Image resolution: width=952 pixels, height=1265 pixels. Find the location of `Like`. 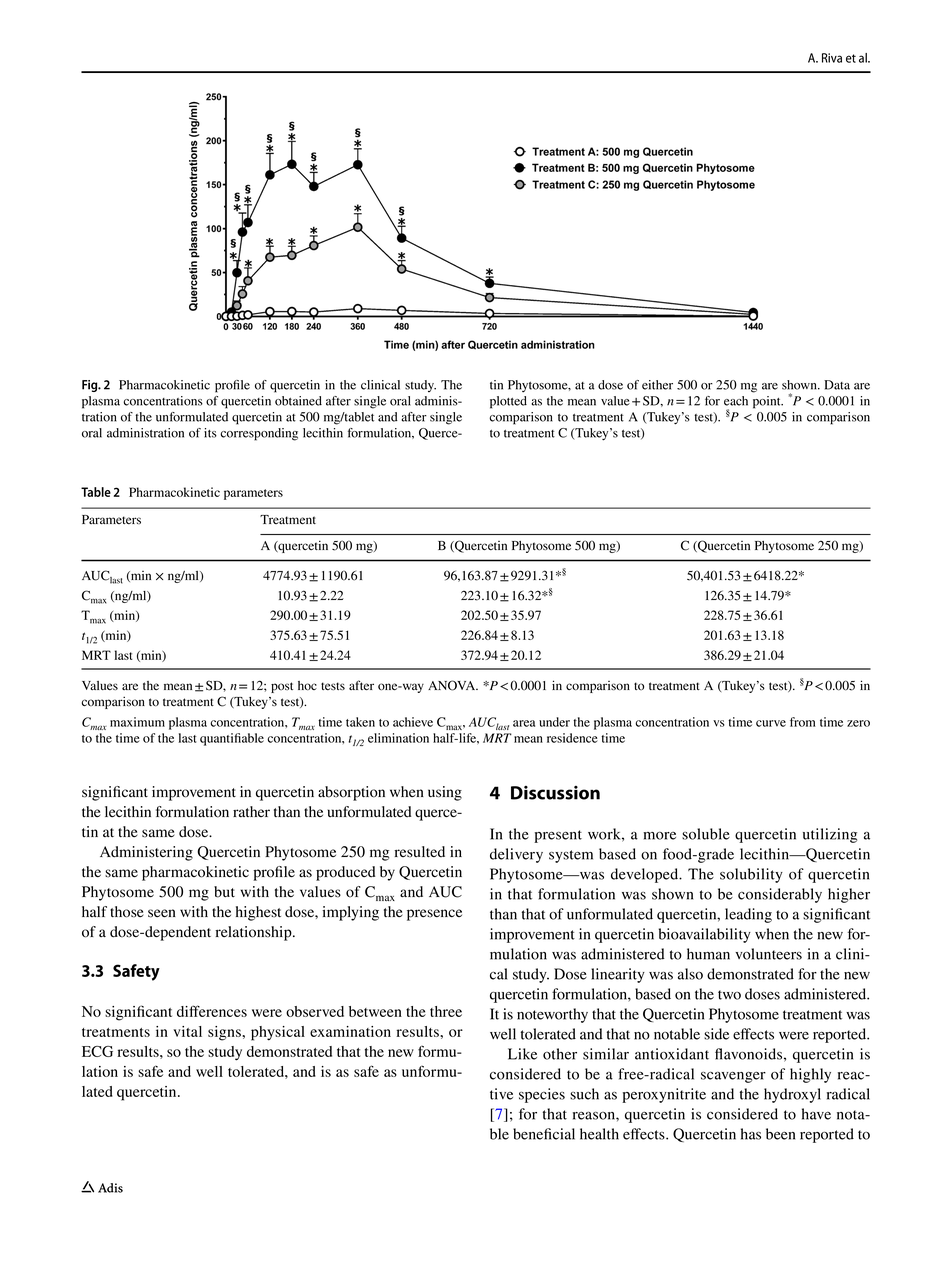

Like is located at coordinates (522, 1054).
